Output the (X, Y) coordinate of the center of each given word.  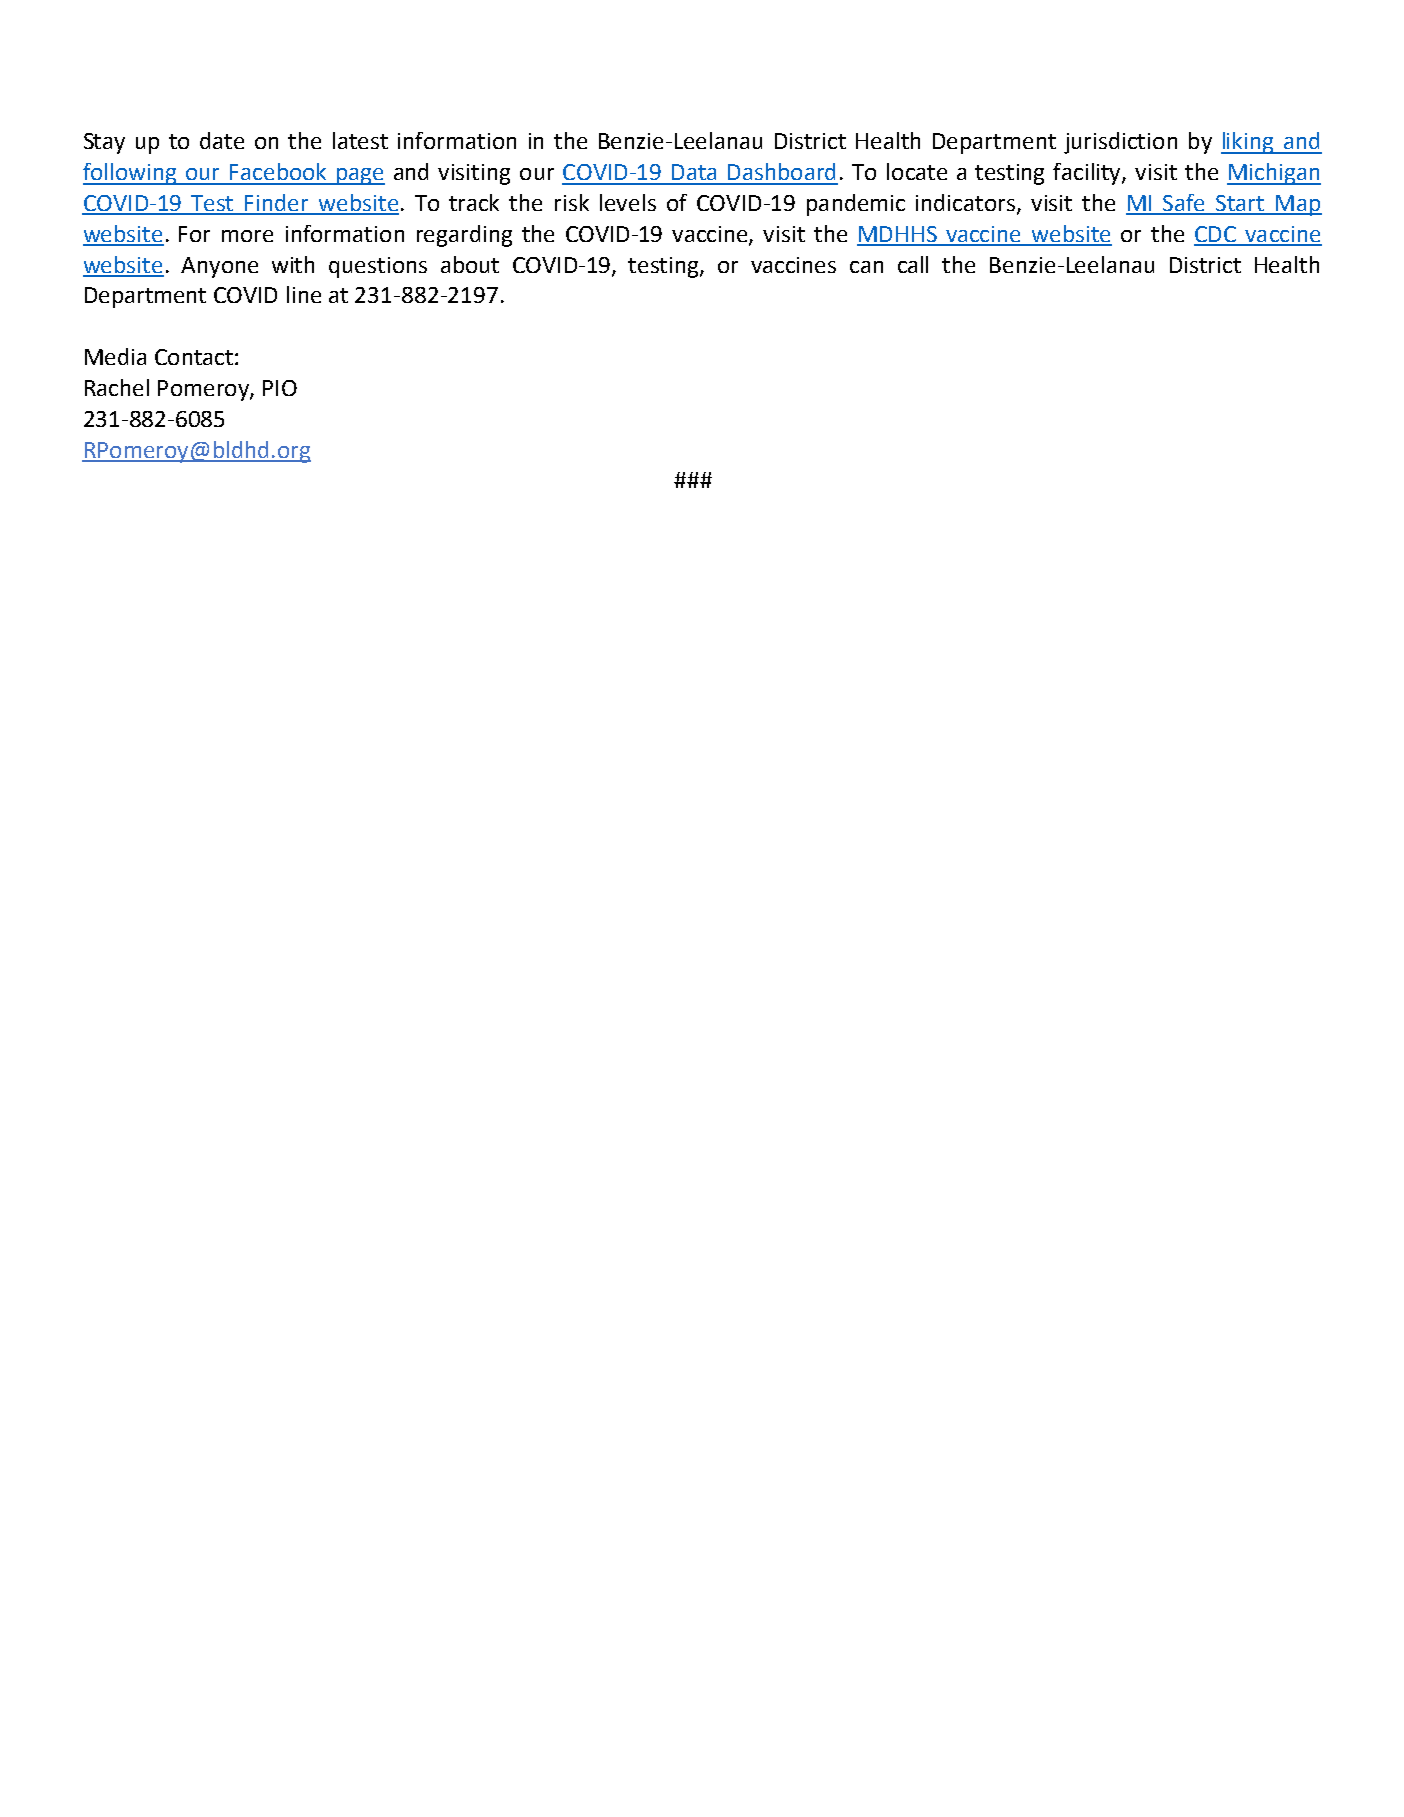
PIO (280, 388)
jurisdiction (1120, 143)
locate (917, 171)
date (222, 140)
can (866, 267)
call (913, 264)
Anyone (219, 267)
